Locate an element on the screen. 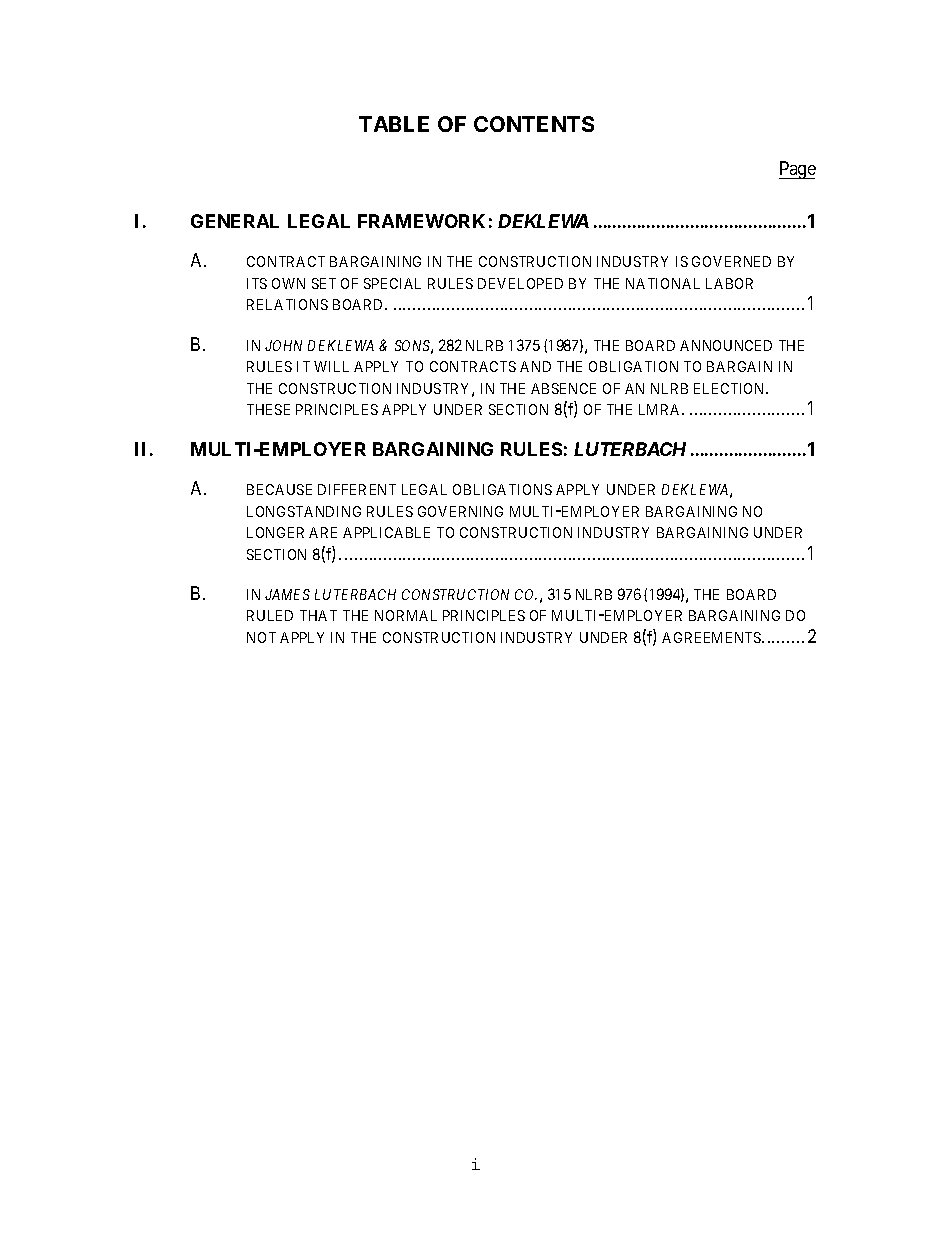  TABLE is located at coordinates (394, 124).
